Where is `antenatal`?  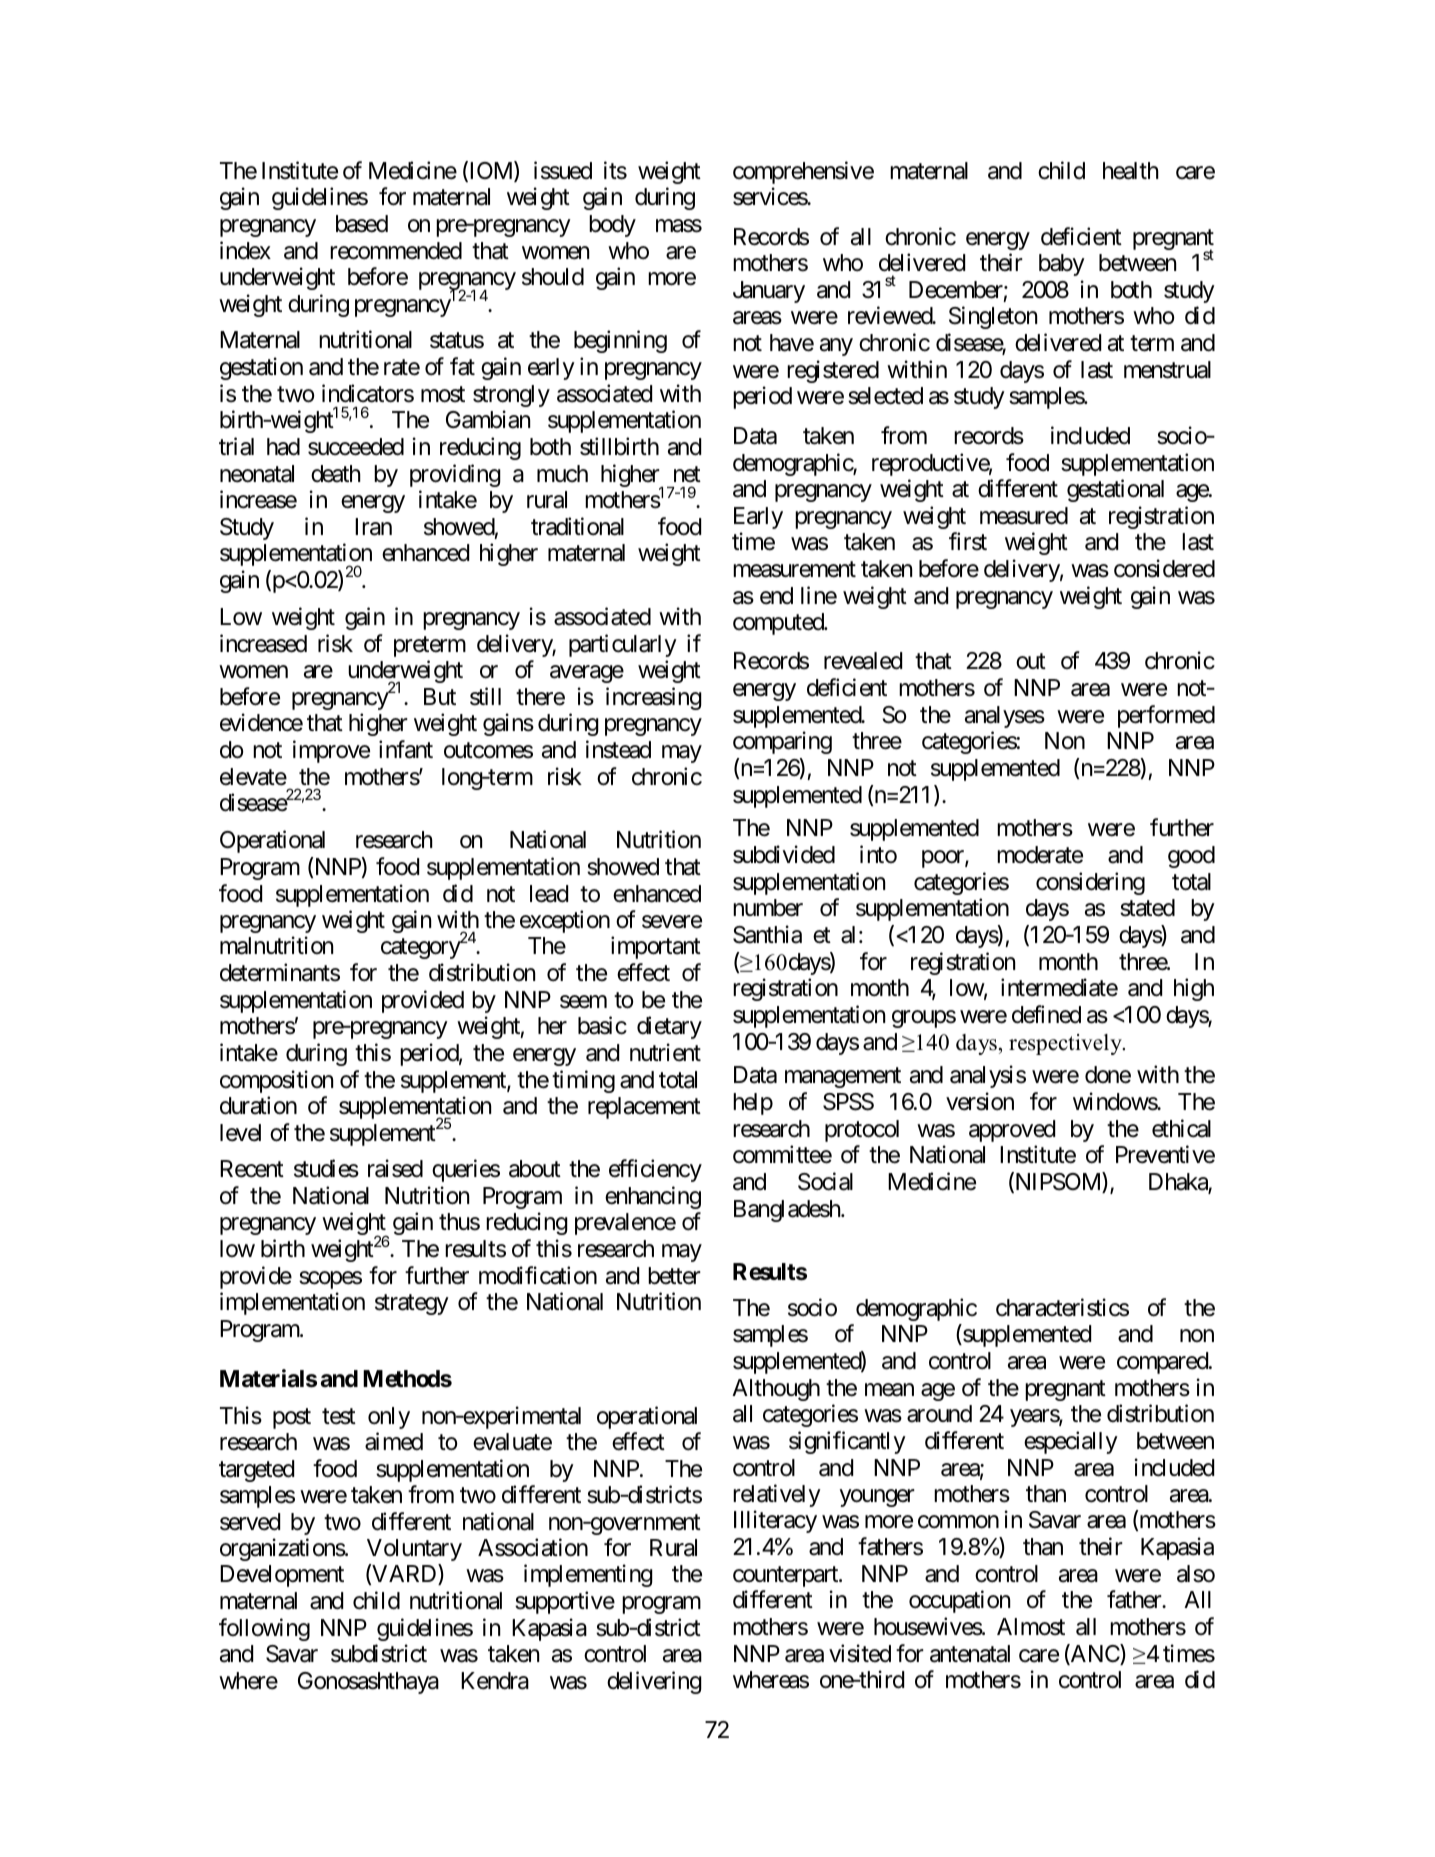
antenatal is located at coordinates (970, 1654).
